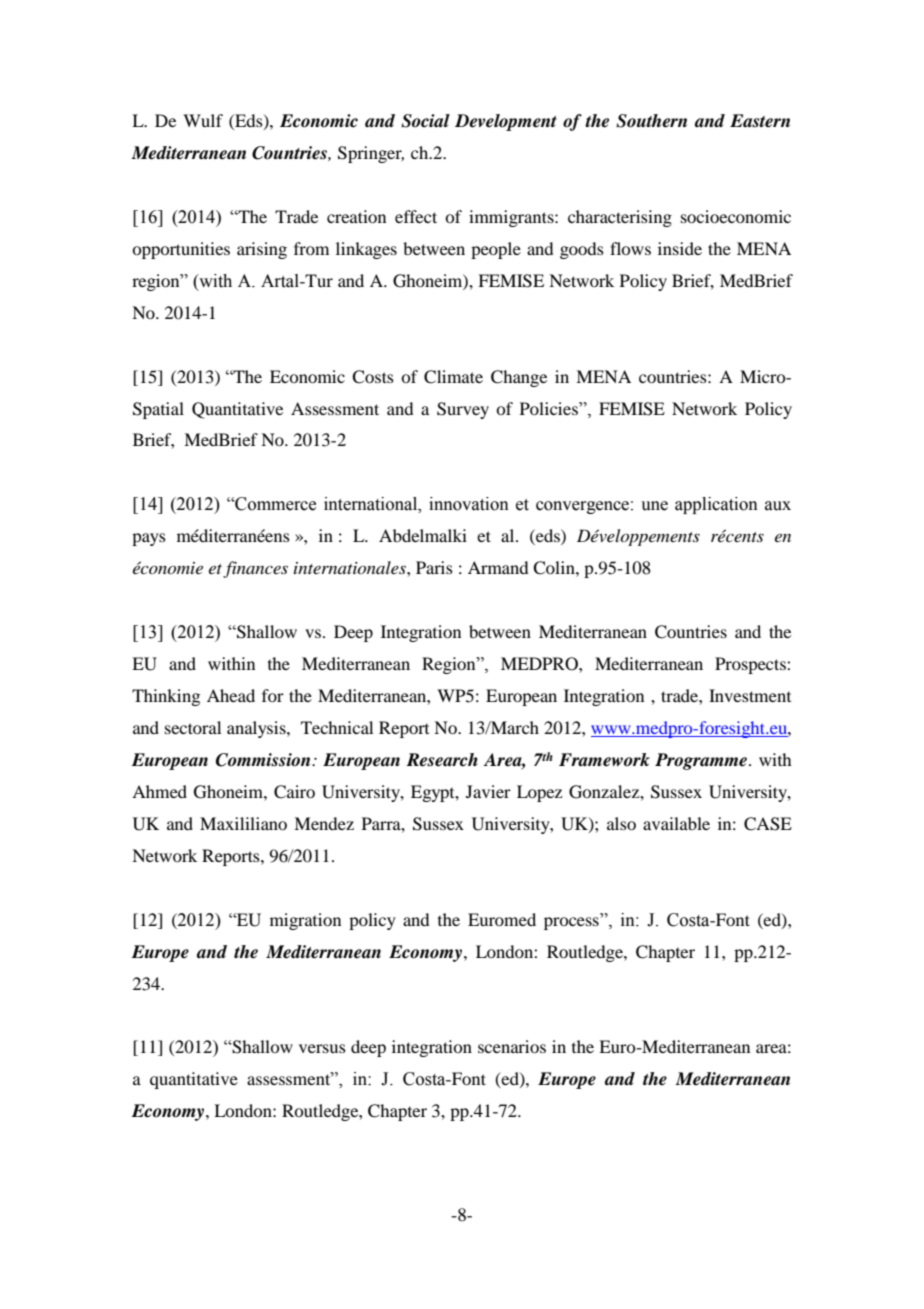  I want to click on Paris, so click(434, 567).
